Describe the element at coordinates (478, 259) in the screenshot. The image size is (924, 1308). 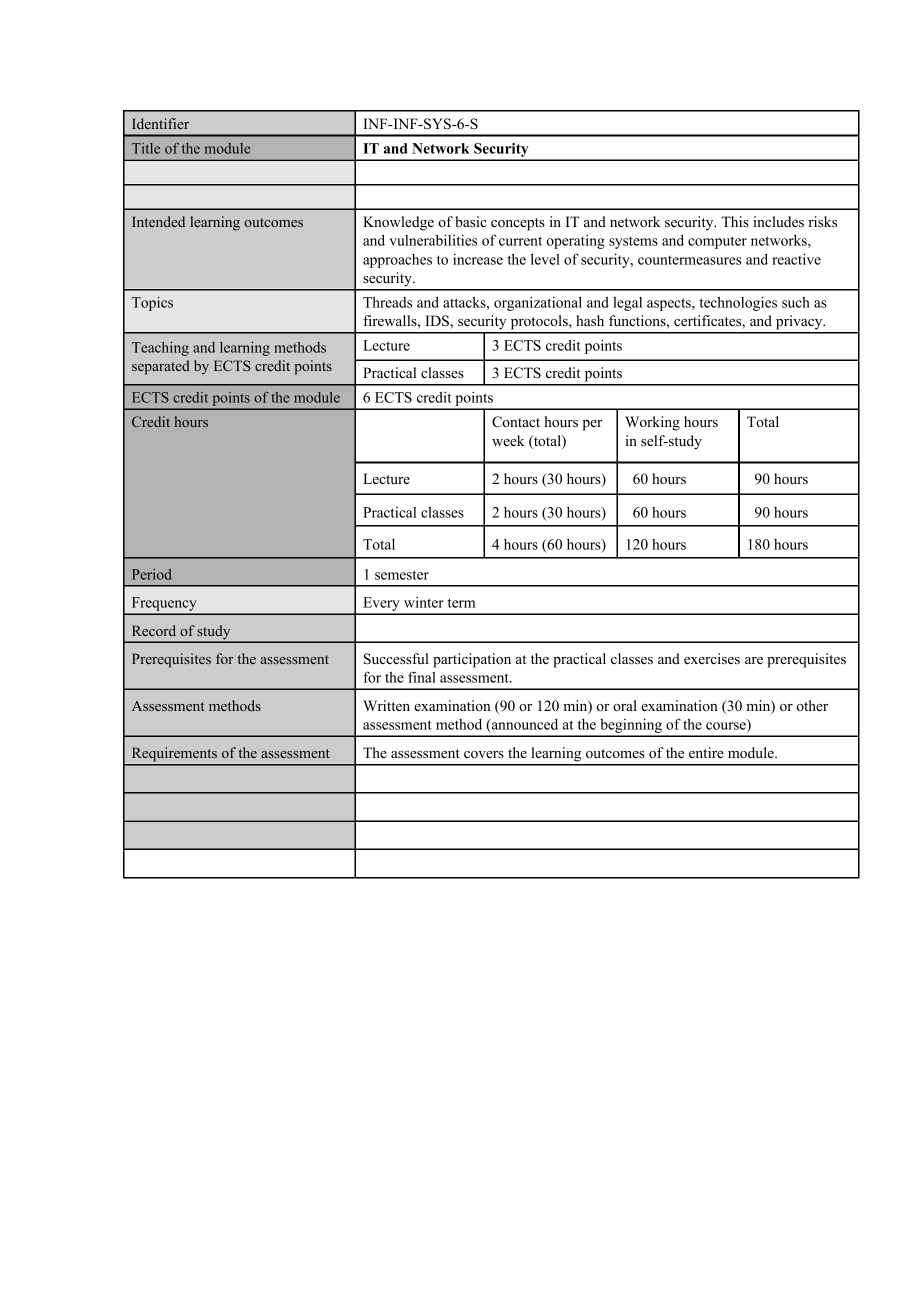
I see `increase` at that location.
